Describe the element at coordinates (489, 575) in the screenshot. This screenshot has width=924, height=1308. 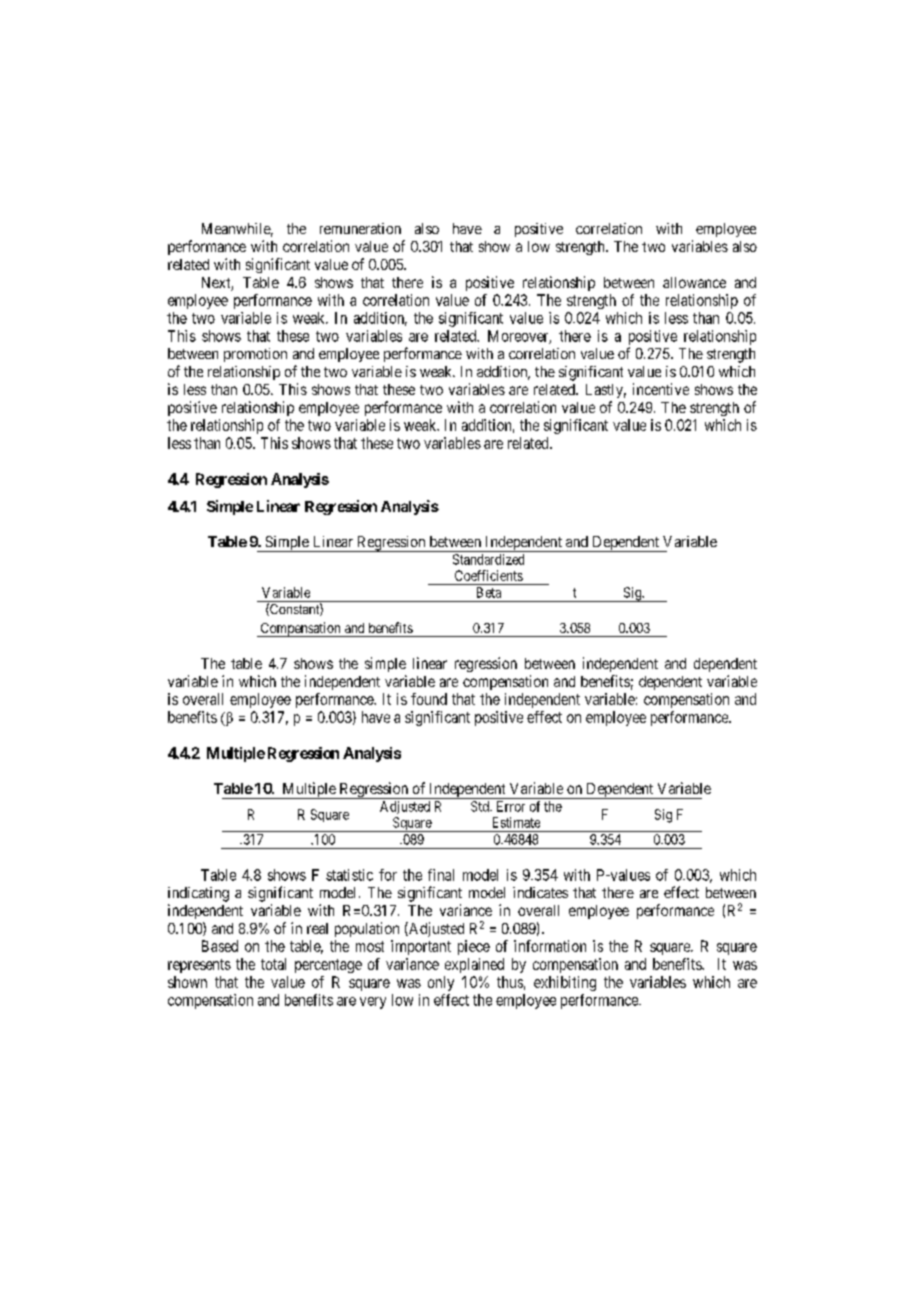
I see `Coefficients` at that location.
